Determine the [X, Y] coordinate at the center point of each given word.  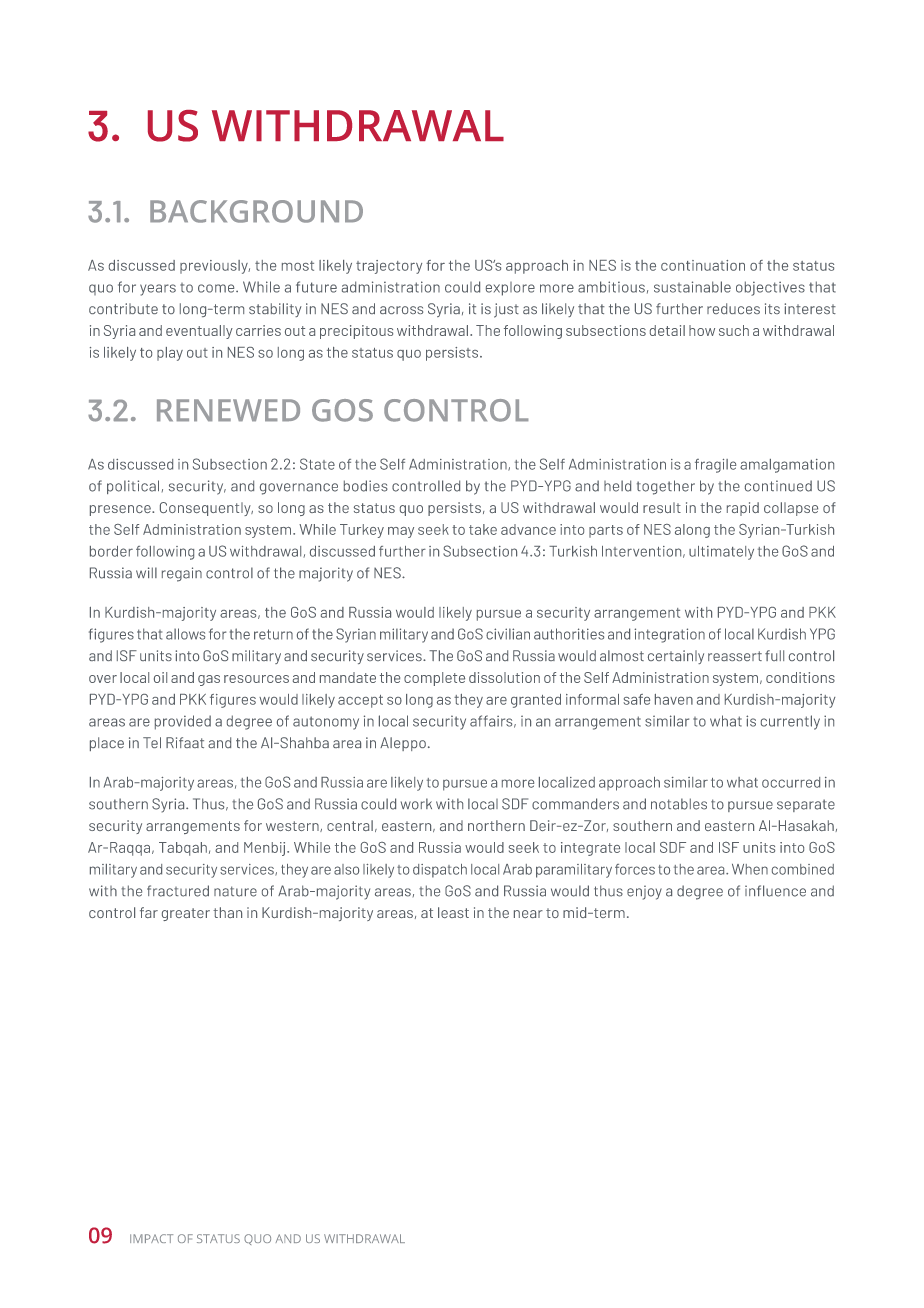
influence [775, 891]
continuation [703, 265]
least [453, 912]
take [483, 529]
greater [186, 914]
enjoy [644, 892]
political [133, 487]
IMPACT [151, 1238]
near [528, 914]
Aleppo [403, 744]
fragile [715, 466]
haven [674, 699]
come [217, 288]
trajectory [389, 267]
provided [183, 722]
